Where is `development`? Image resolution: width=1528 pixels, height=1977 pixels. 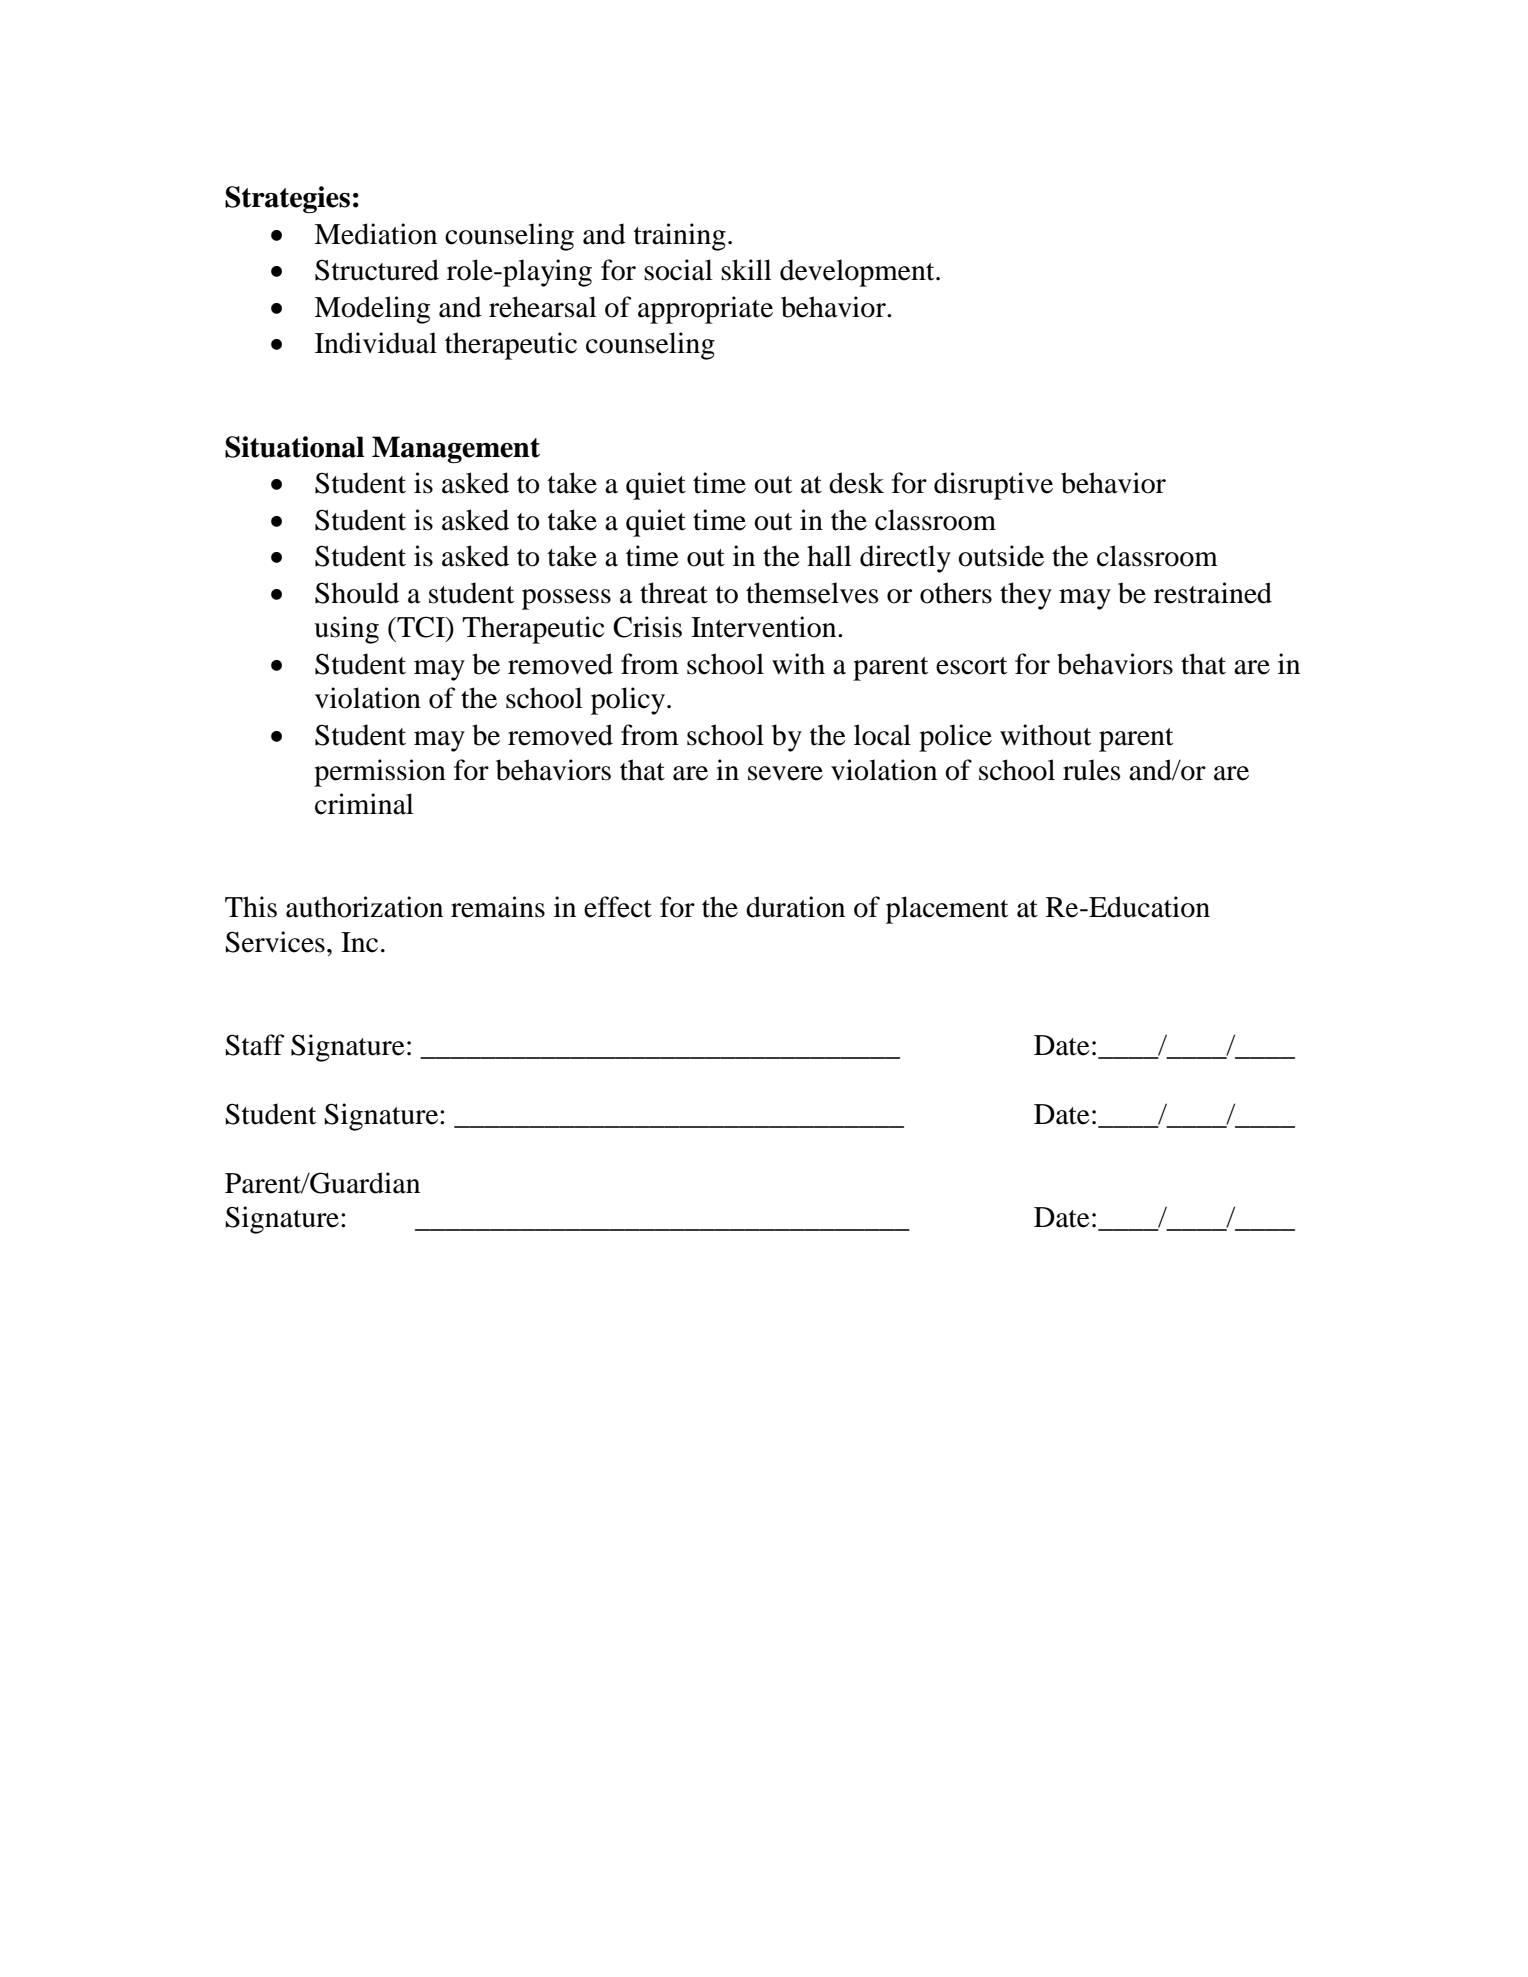 development is located at coordinates (858, 273).
